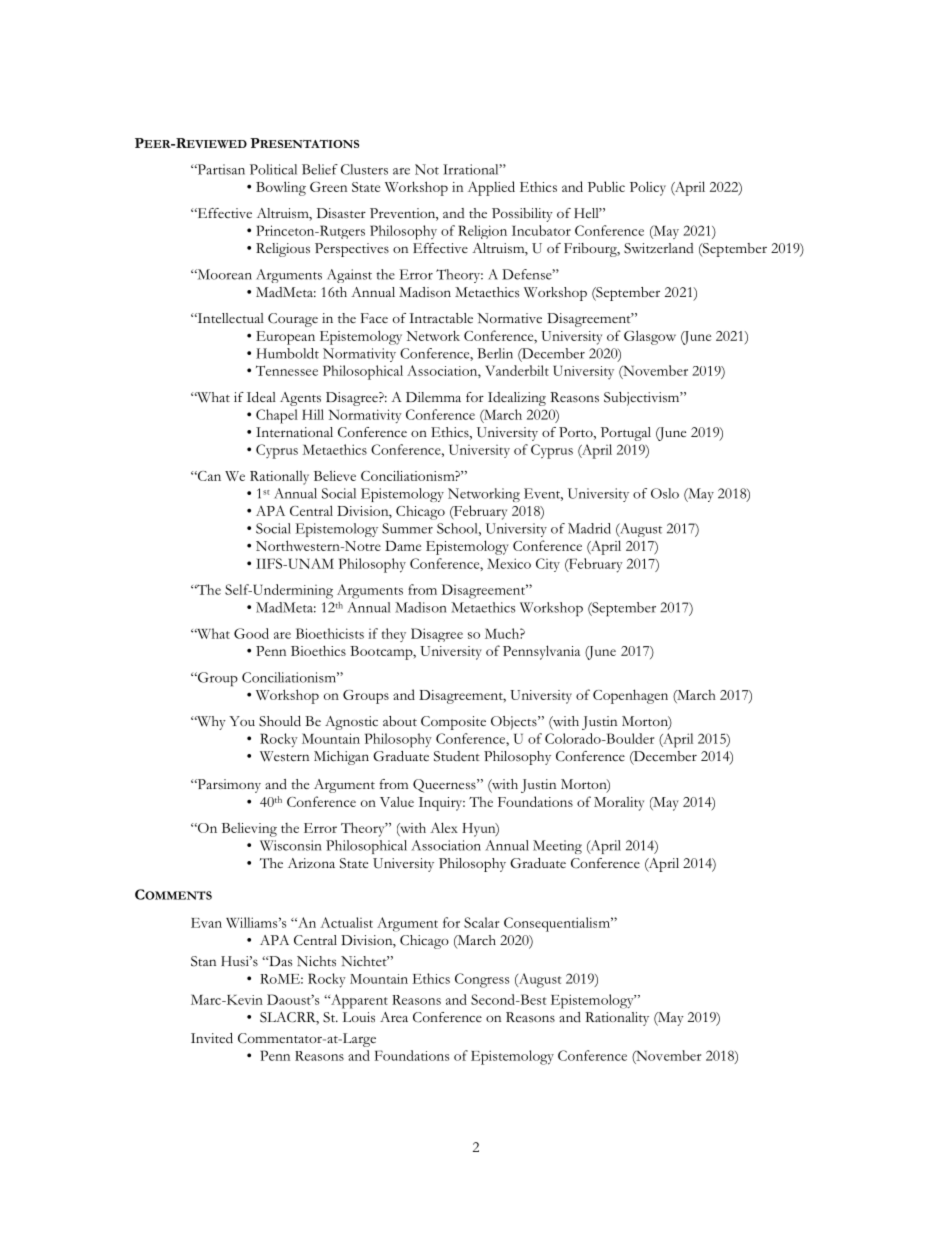 The height and width of the page is (1233, 952). I want to click on Applied, so click(491, 188).
